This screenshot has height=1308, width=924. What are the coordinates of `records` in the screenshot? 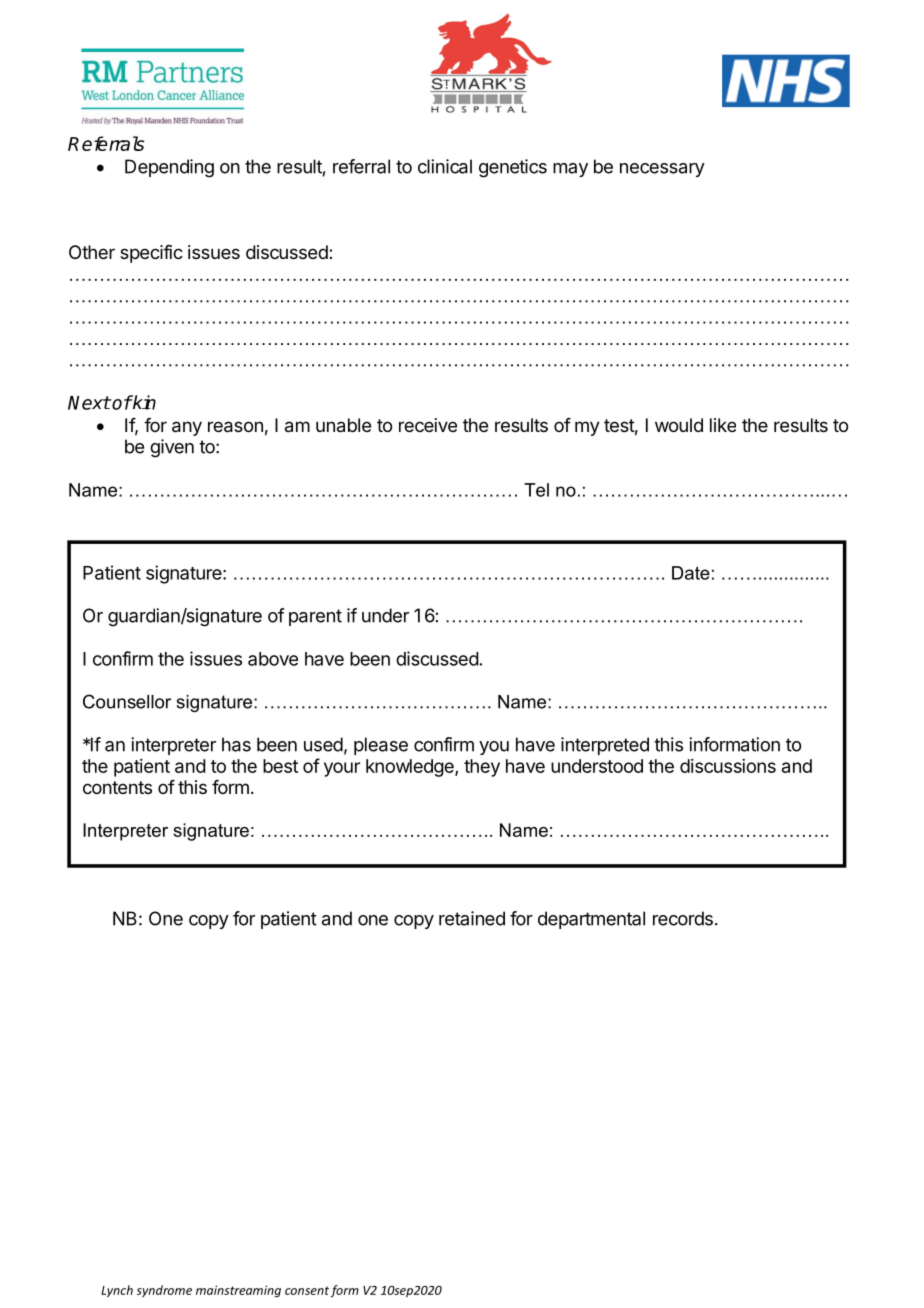 It's located at (683, 918).
